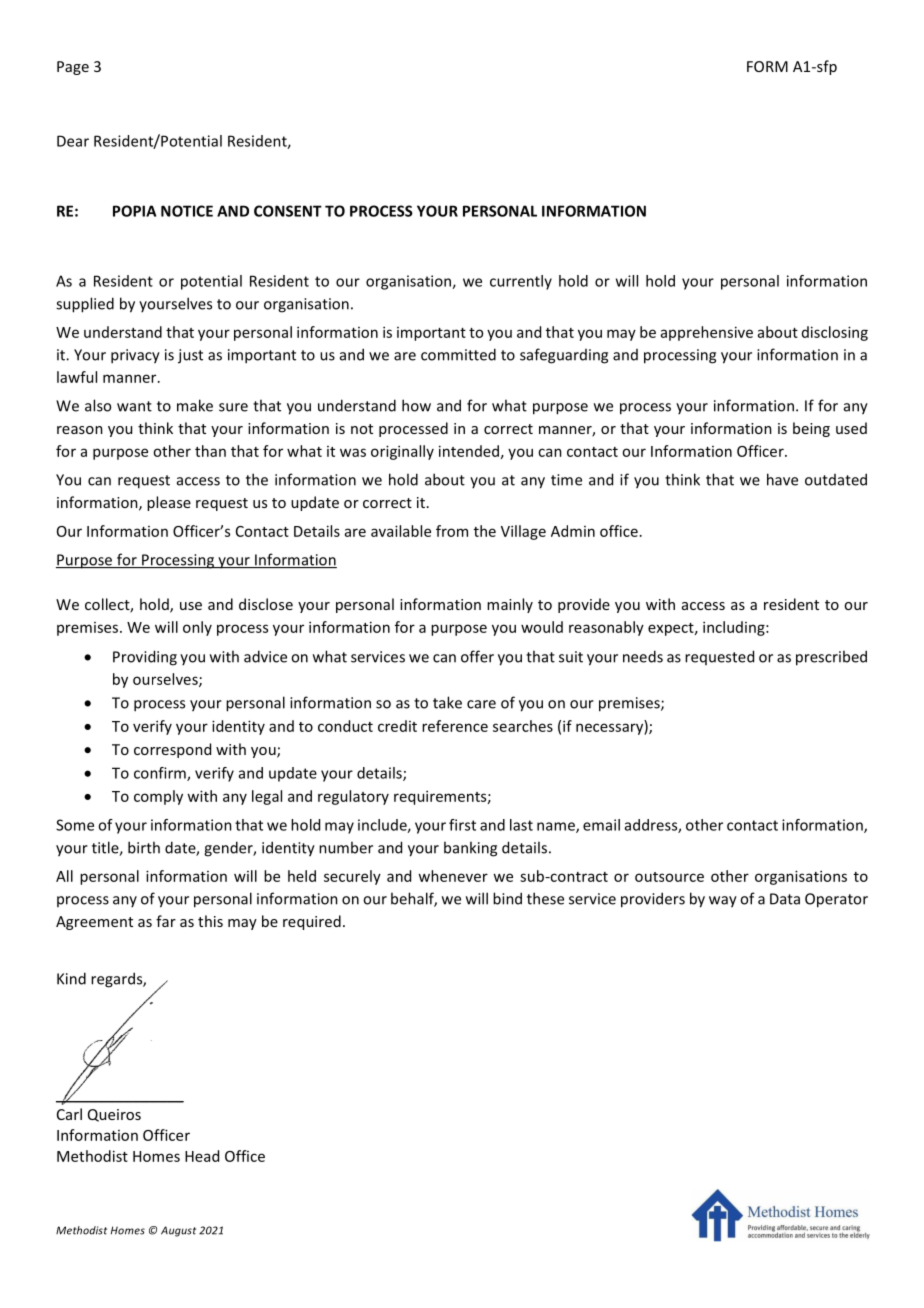 The height and width of the image is (1308, 924). Describe the element at coordinates (507, 898) in the image. I see `bind` at that location.
